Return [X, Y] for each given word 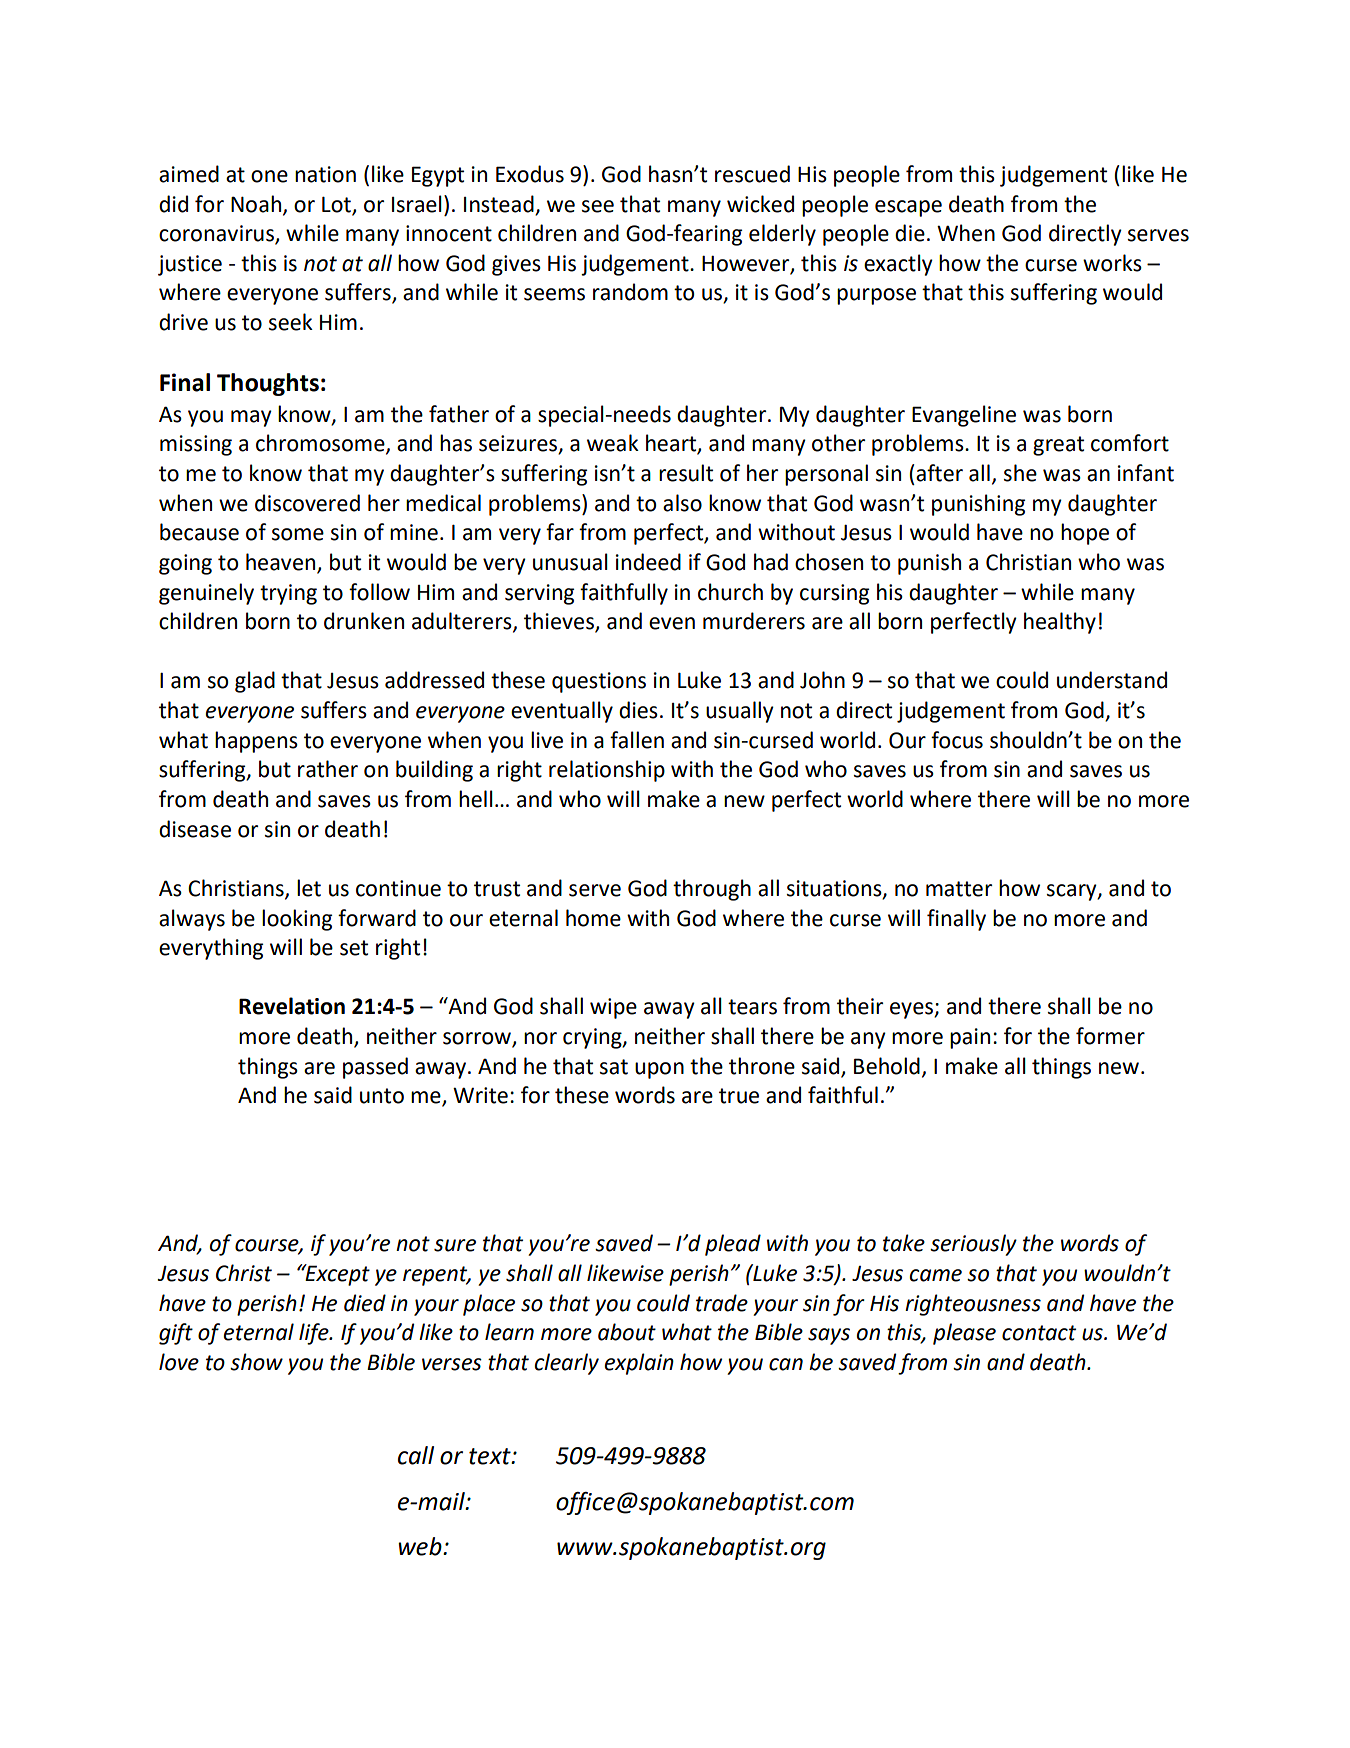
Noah [256, 204]
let [309, 888]
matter [959, 889]
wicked [760, 204]
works [1112, 263]
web [421, 1546]
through [712, 890]
